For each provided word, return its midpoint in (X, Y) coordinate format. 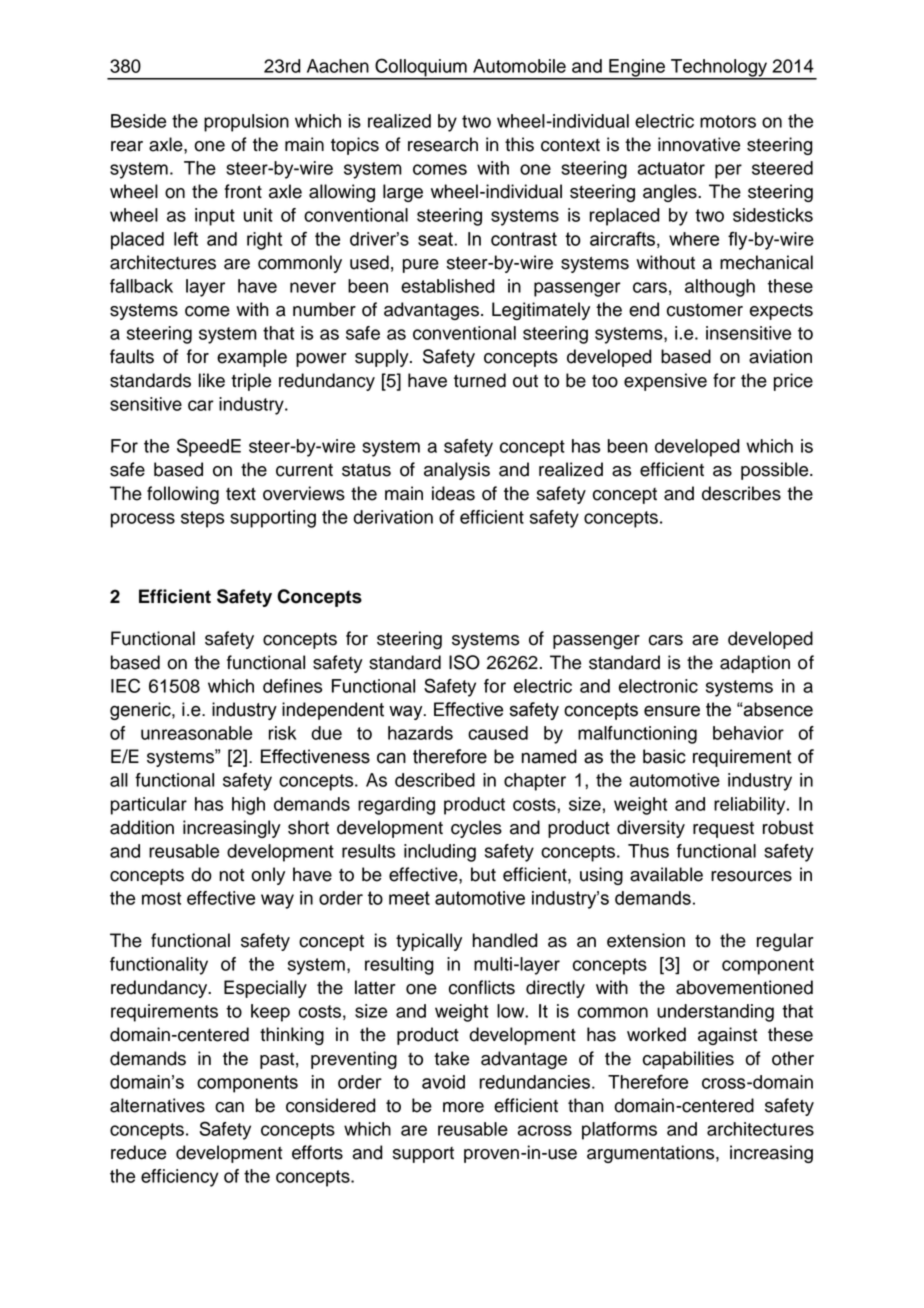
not (231, 875)
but (483, 874)
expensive (665, 382)
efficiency (180, 1178)
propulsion (246, 123)
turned (480, 380)
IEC (125, 685)
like (212, 380)
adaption (755, 664)
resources (751, 876)
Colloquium (421, 68)
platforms (619, 1131)
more (463, 1107)
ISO (464, 662)
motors (728, 121)
